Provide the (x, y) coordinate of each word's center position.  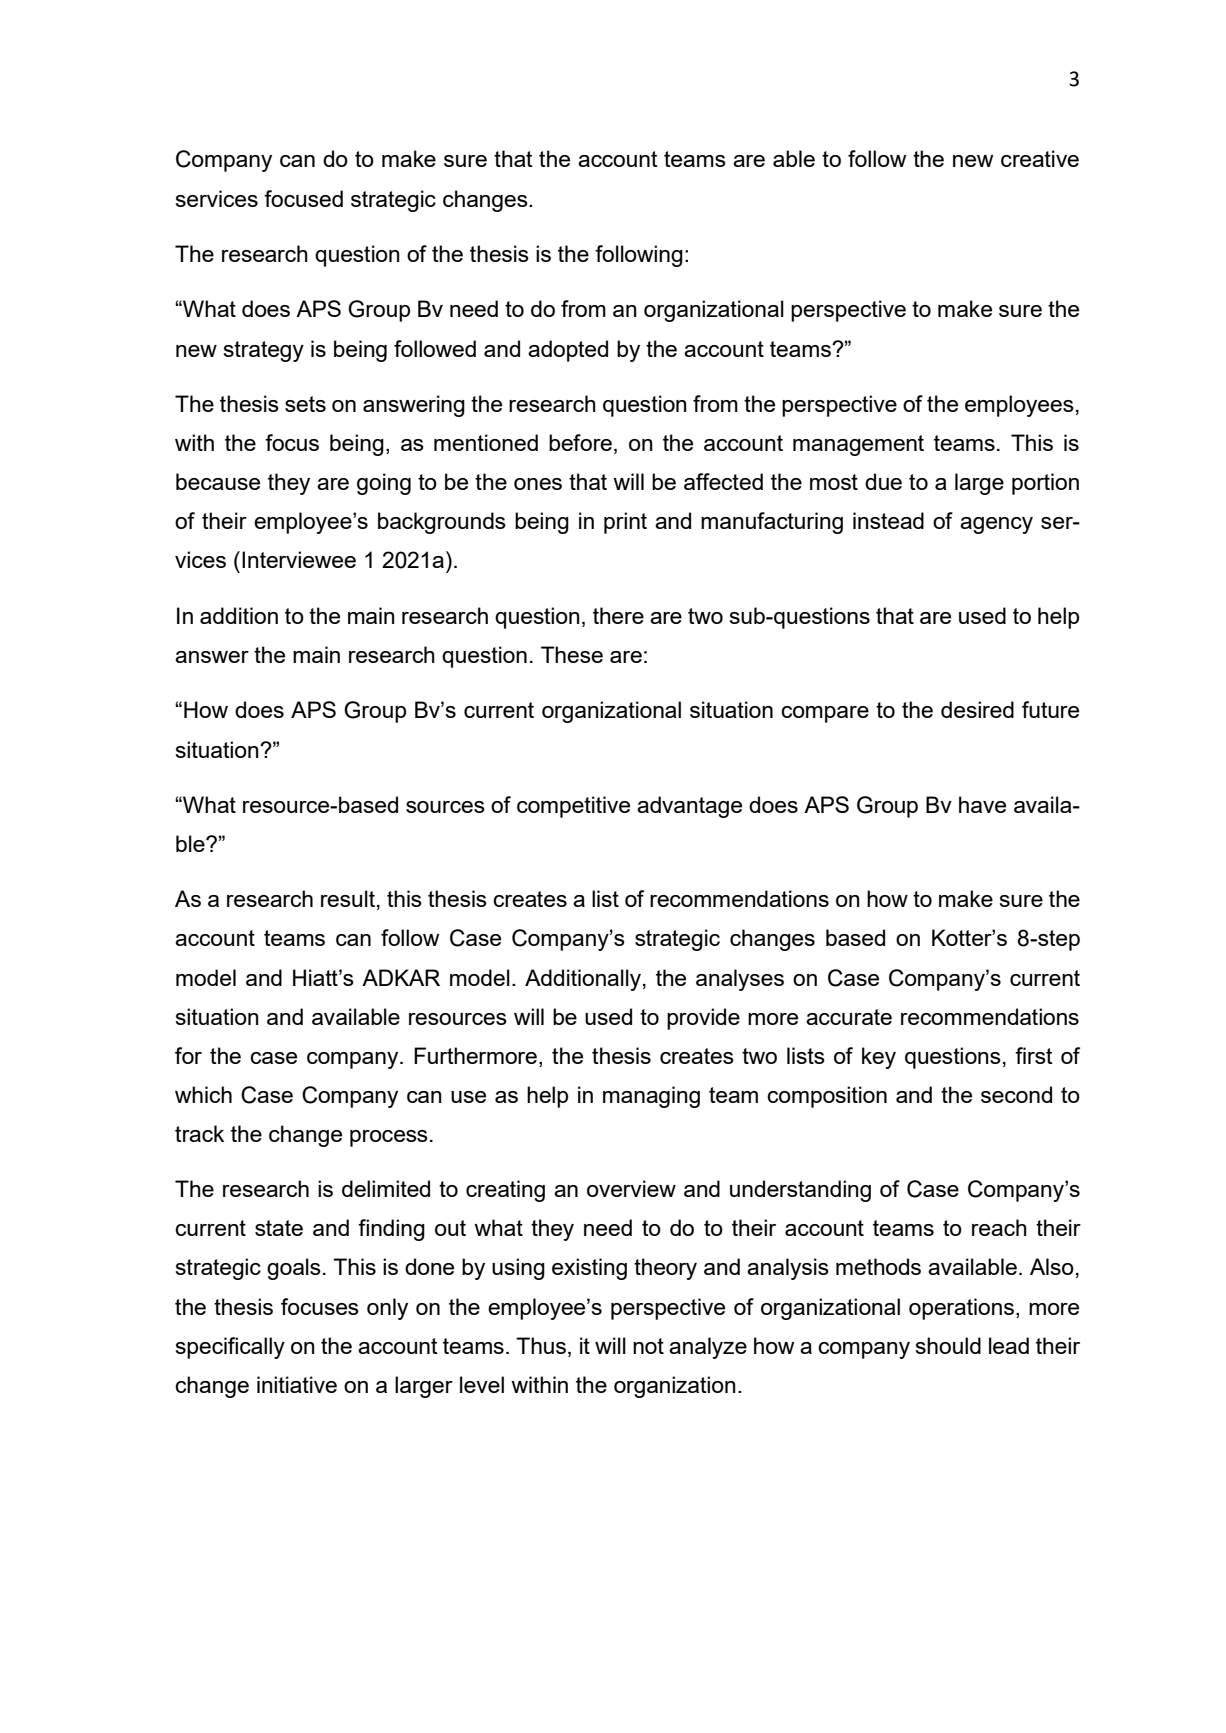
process (389, 1138)
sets (305, 404)
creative (1040, 158)
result (348, 898)
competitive (573, 807)
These (572, 654)
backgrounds (442, 523)
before (580, 442)
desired (977, 709)
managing (651, 1097)
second (1016, 1094)
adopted (568, 351)
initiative (297, 1384)
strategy (263, 351)
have (982, 804)
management (858, 445)
